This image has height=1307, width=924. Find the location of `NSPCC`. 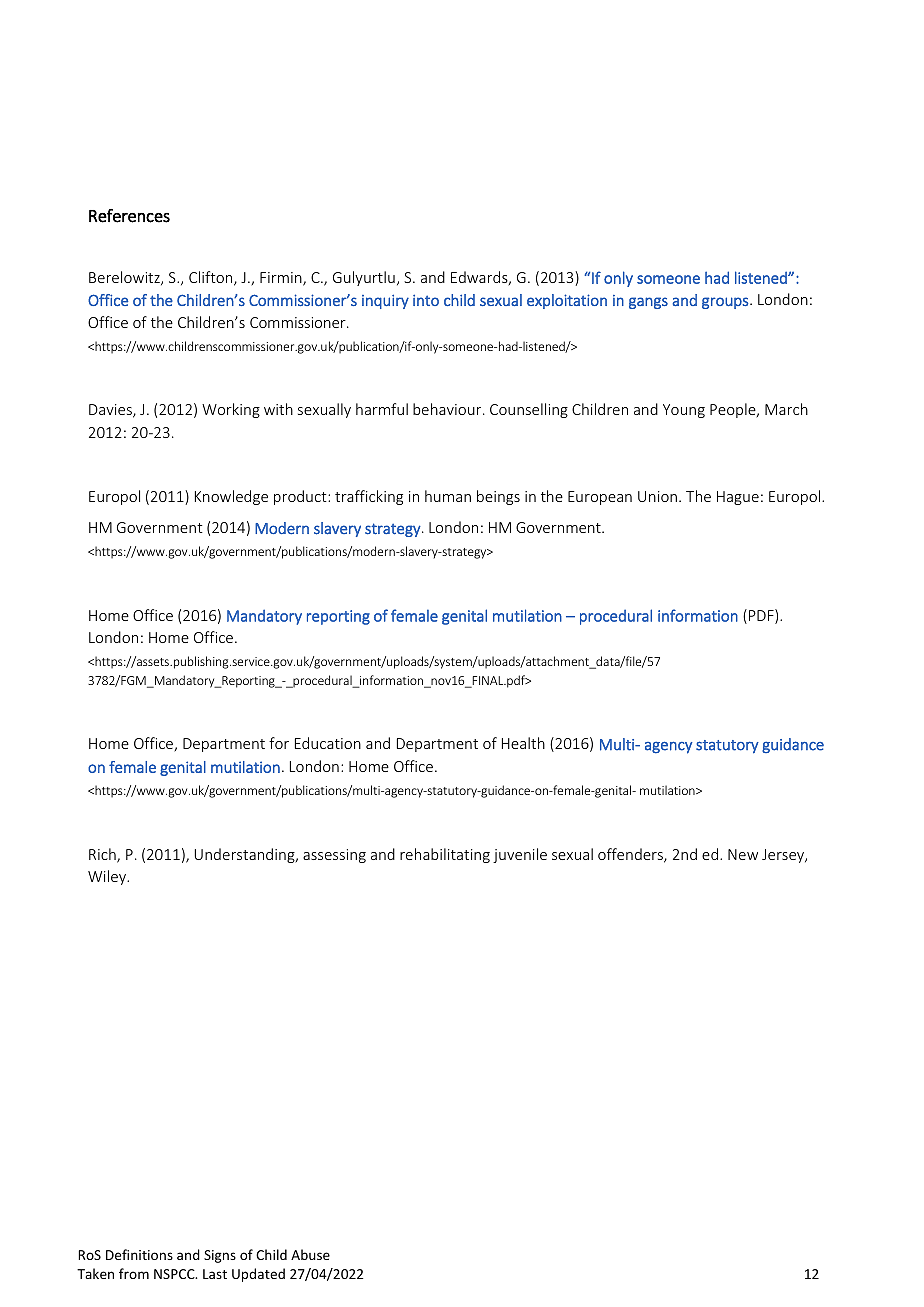

NSPCC is located at coordinates (175, 1274).
